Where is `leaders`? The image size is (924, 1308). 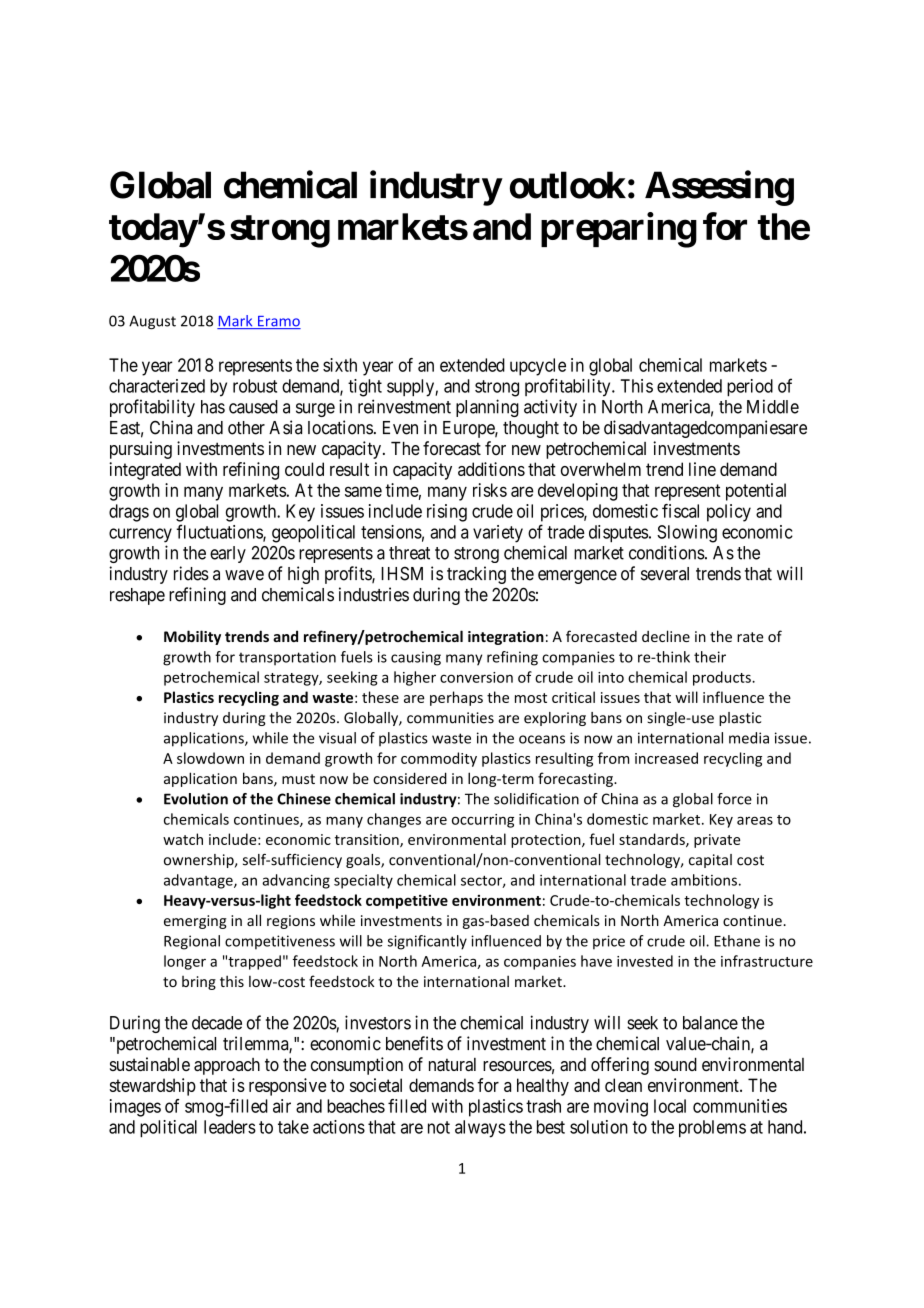 leaders is located at coordinates (230, 1127).
